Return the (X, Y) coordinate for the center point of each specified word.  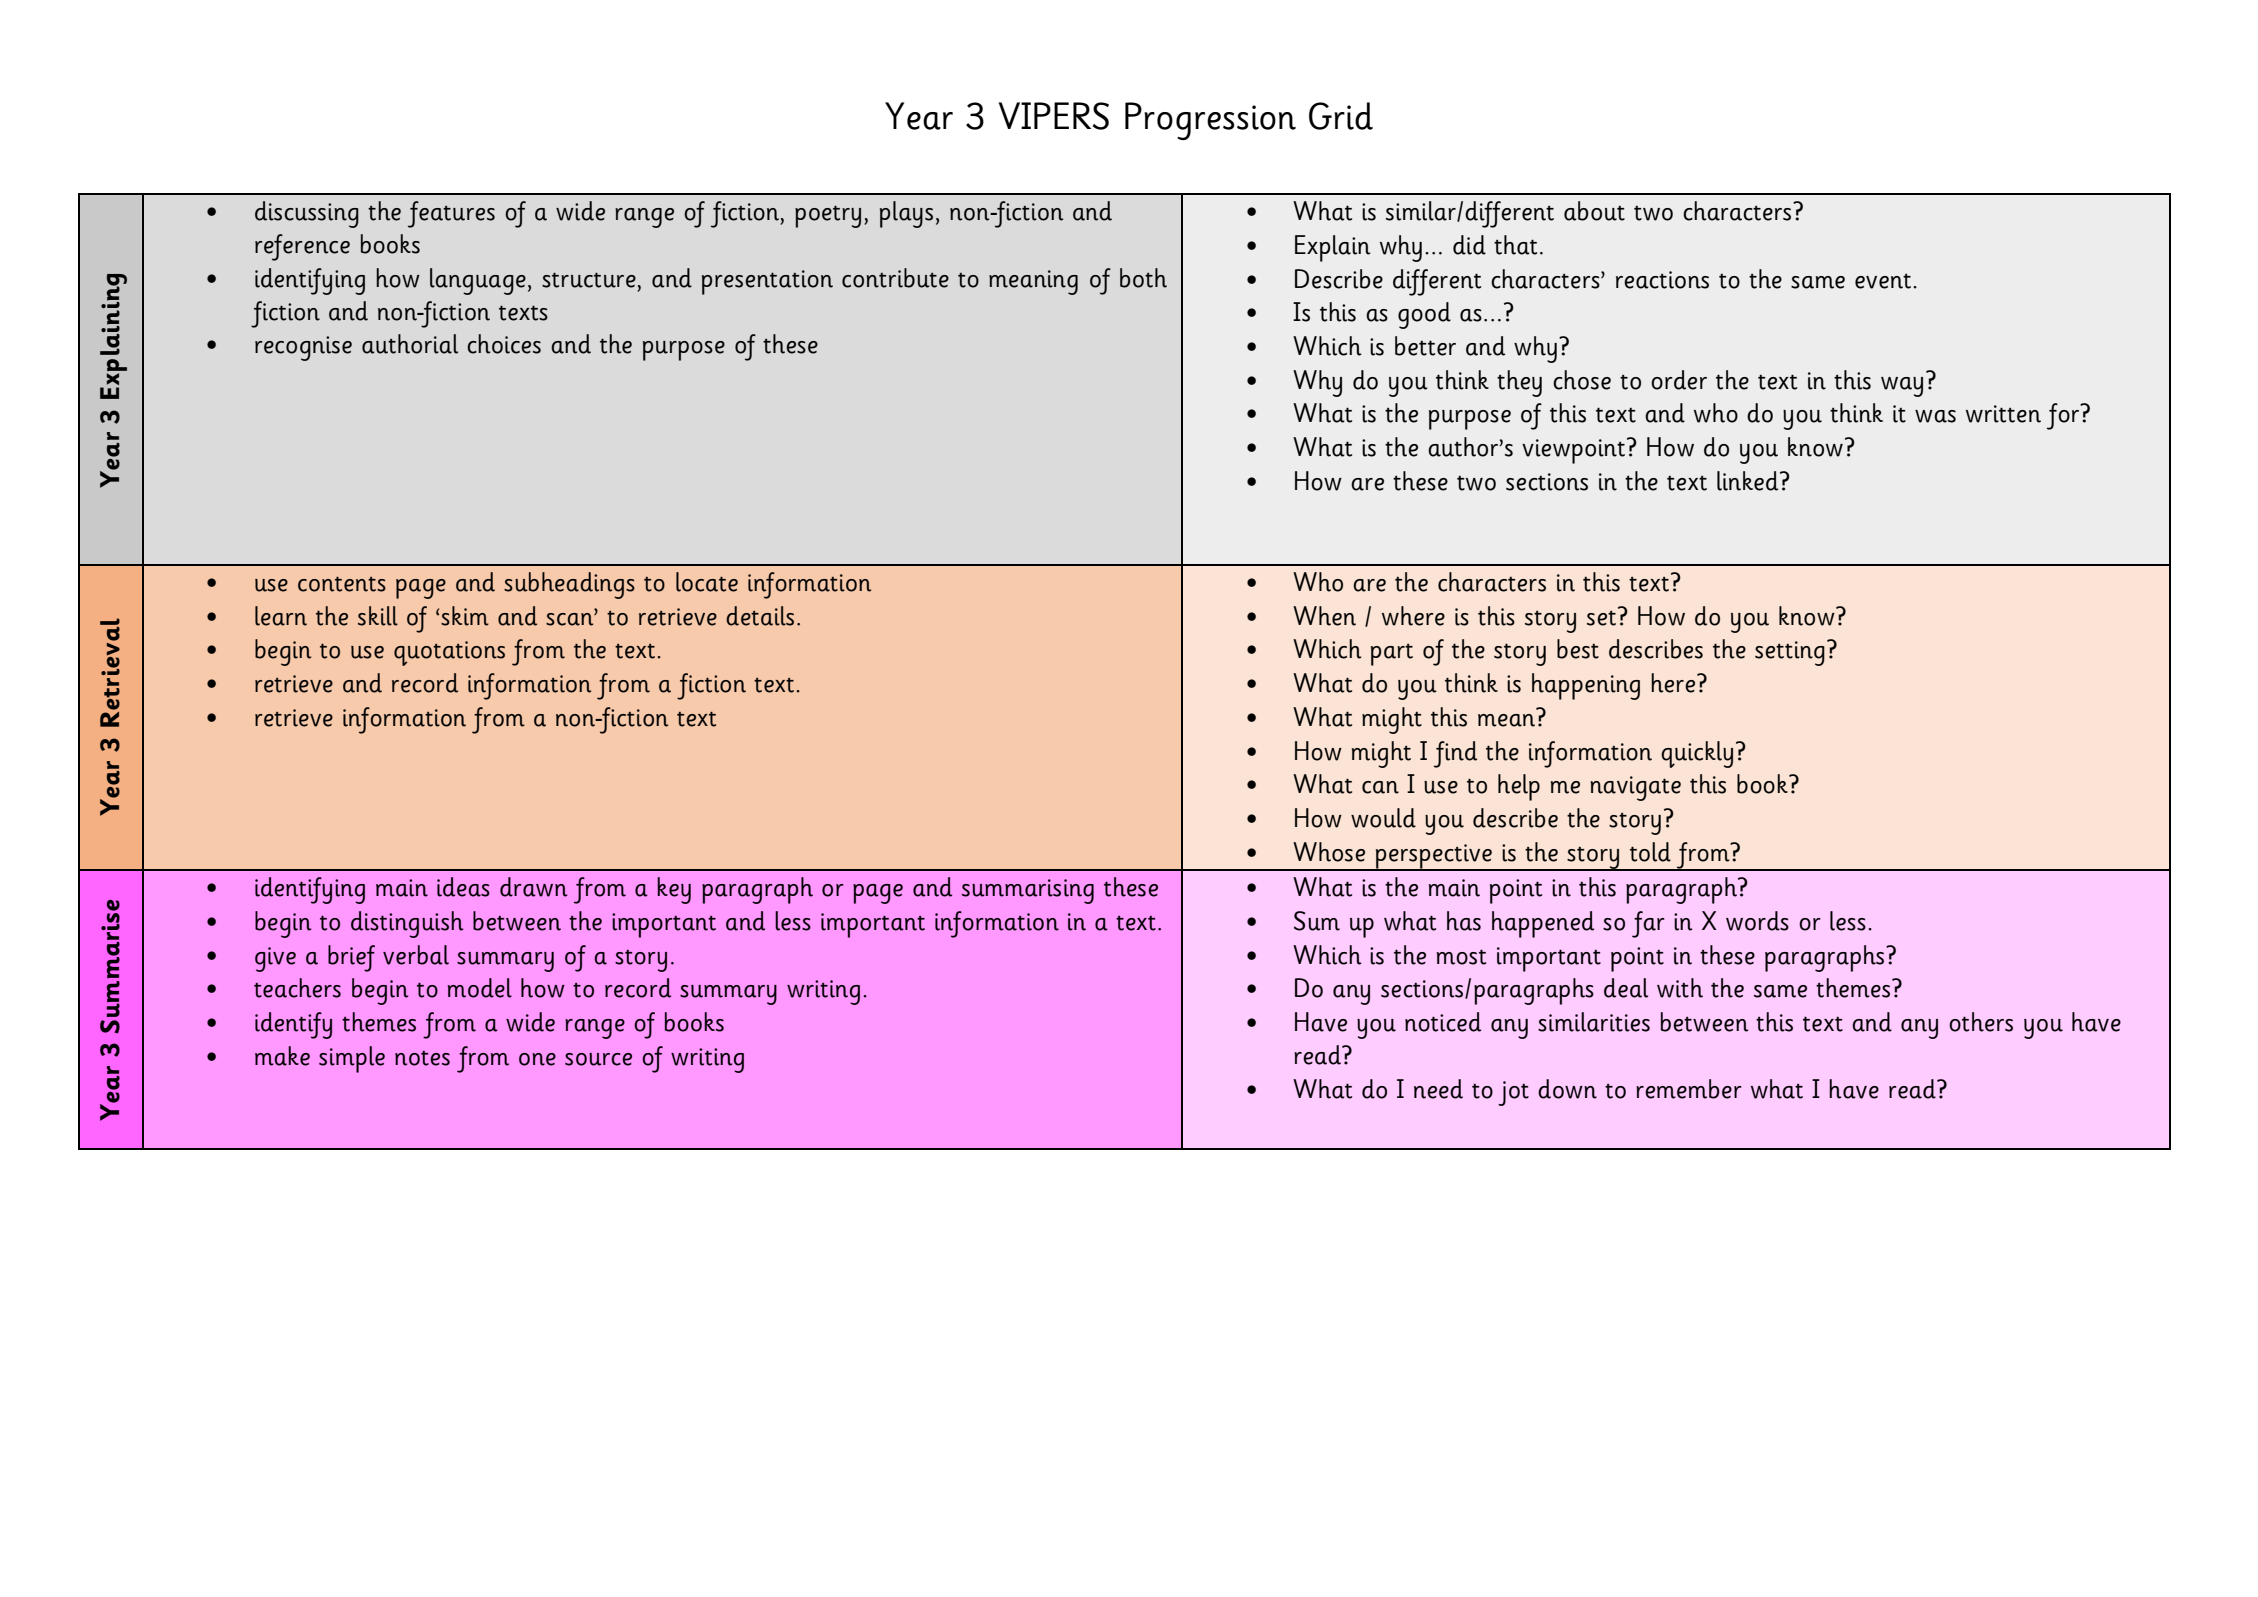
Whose (1329, 852)
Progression (1210, 121)
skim (465, 616)
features (451, 214)
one (537, 1059)
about (1594, 211)
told (1650, 852)
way (1902, 387)
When (1324, 616)
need (1438, 1089)
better (1425, 346)
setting (1790, 653)
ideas (463, 887)
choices (504, 344)
